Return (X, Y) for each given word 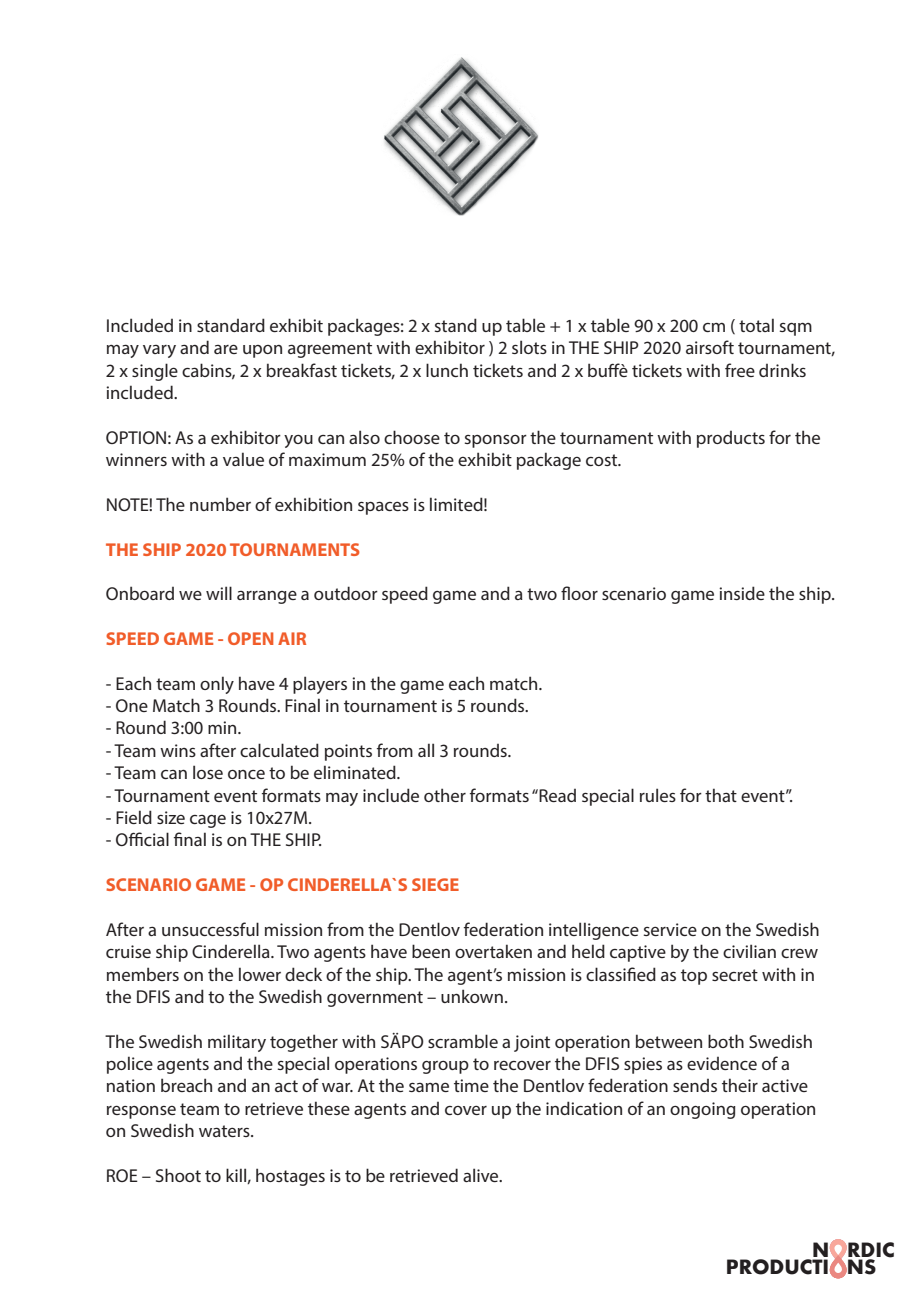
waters (225, 1131)
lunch (447, 370)
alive (482, 1175)
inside (742, 593)
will (219, 593)
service (670, 929)
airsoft (710, 347)
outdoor (346, 593)
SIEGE (435, 884)
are (226, 349)
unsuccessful (210, 929)
